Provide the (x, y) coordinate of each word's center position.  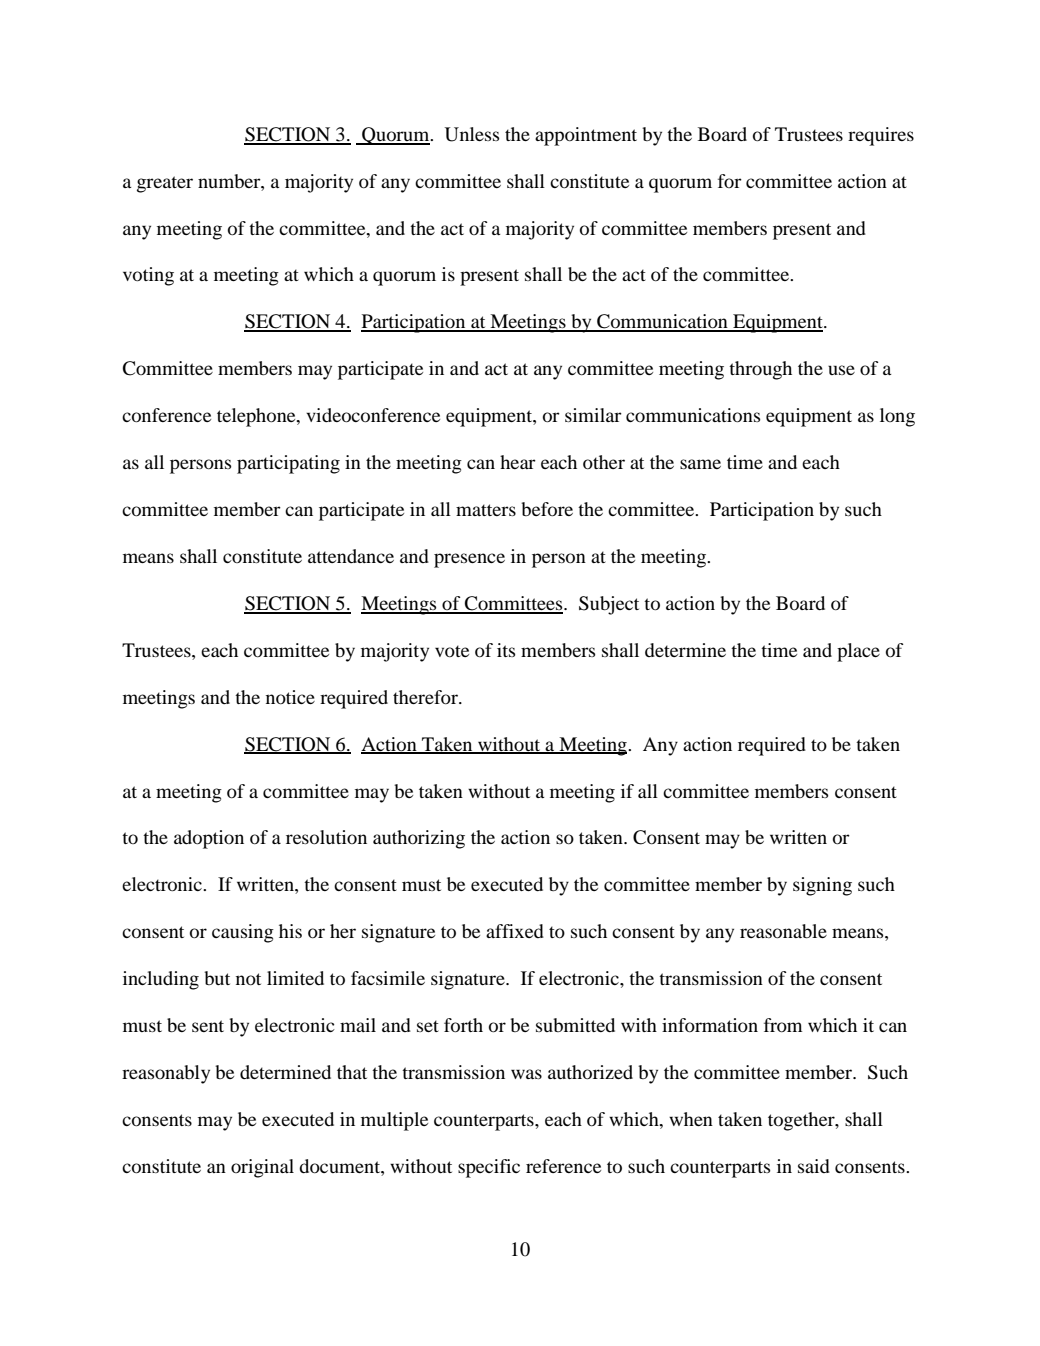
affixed (515, 931)
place (858, 652)
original (262, 1168)
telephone (257, 417)
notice (290, 697)
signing (822, 886)
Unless (472, 134)
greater (165, 184)
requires (881, 136)
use (841, 370)
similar (593, 415)
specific (489, 1168)
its (506, 650)
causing (243, 933)
